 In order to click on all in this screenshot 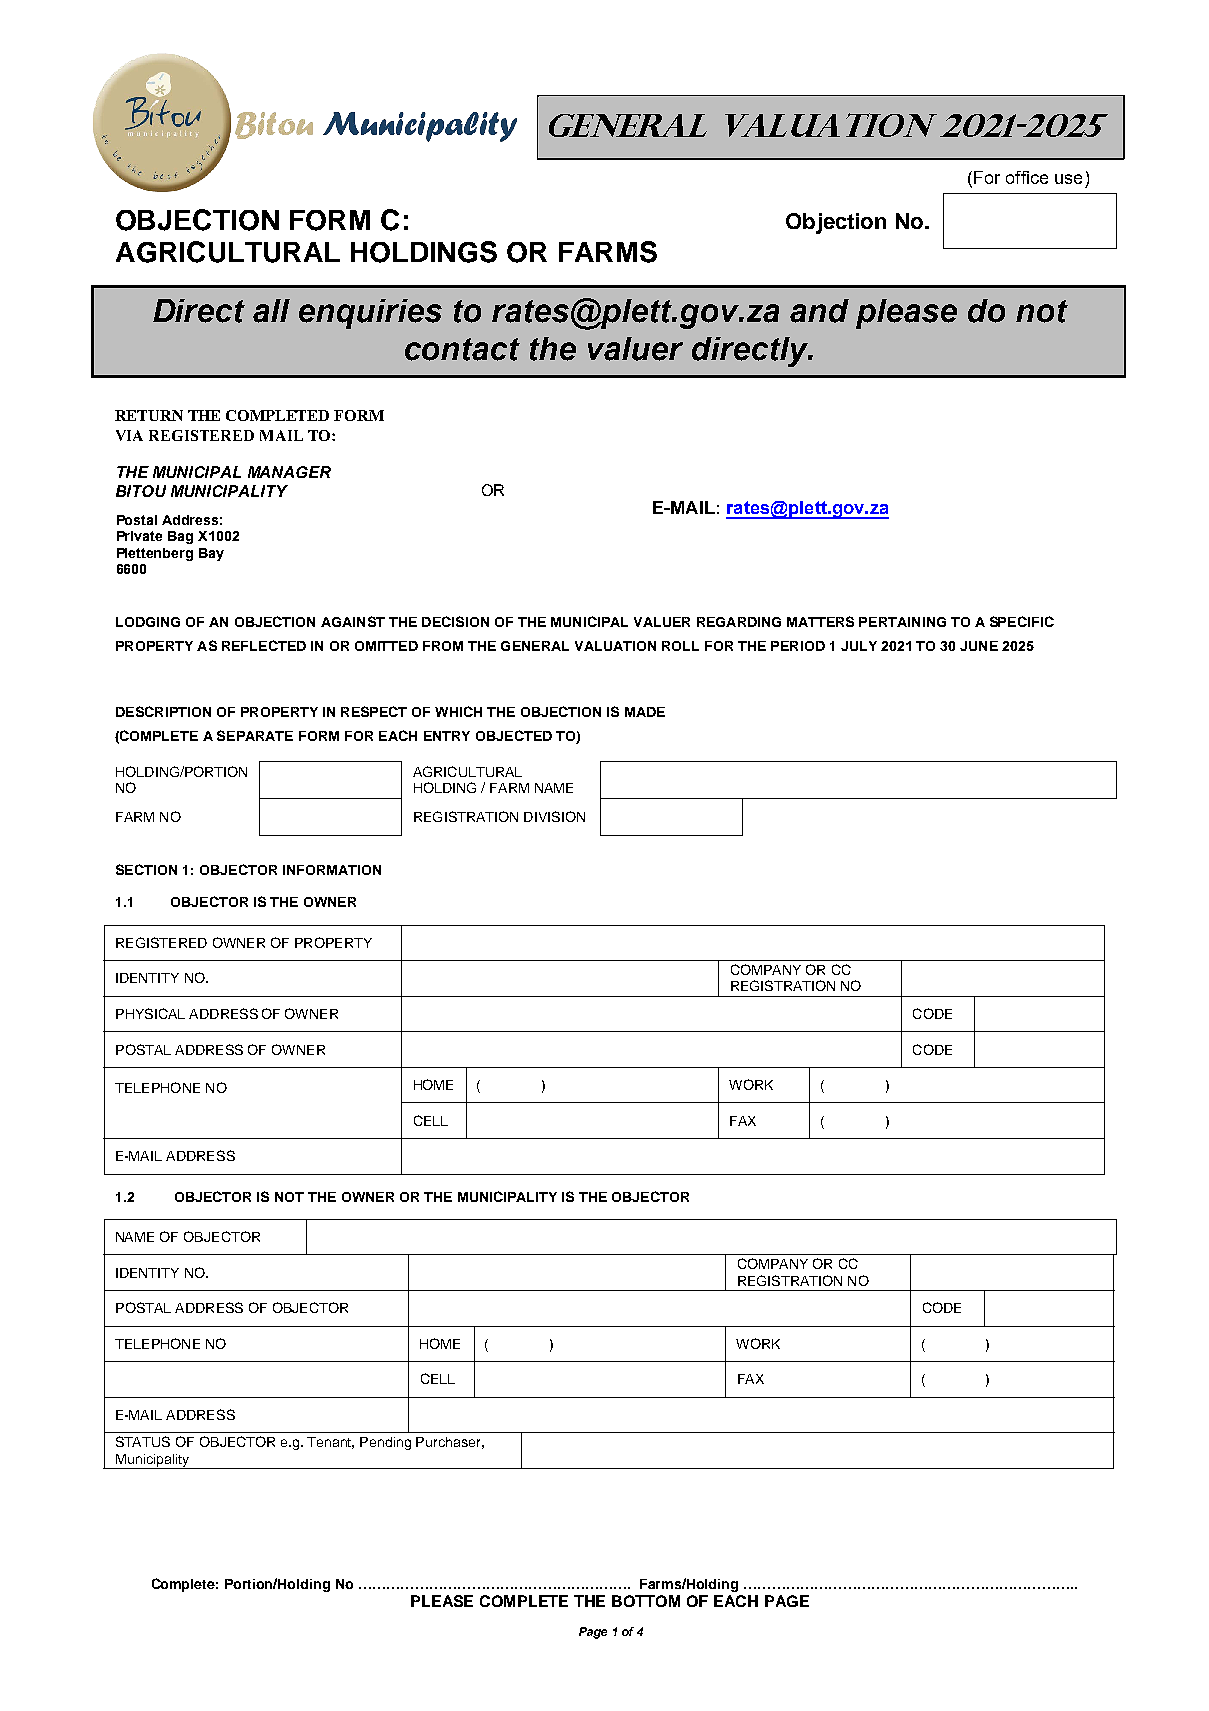, I will do `click(271, 311)`.
